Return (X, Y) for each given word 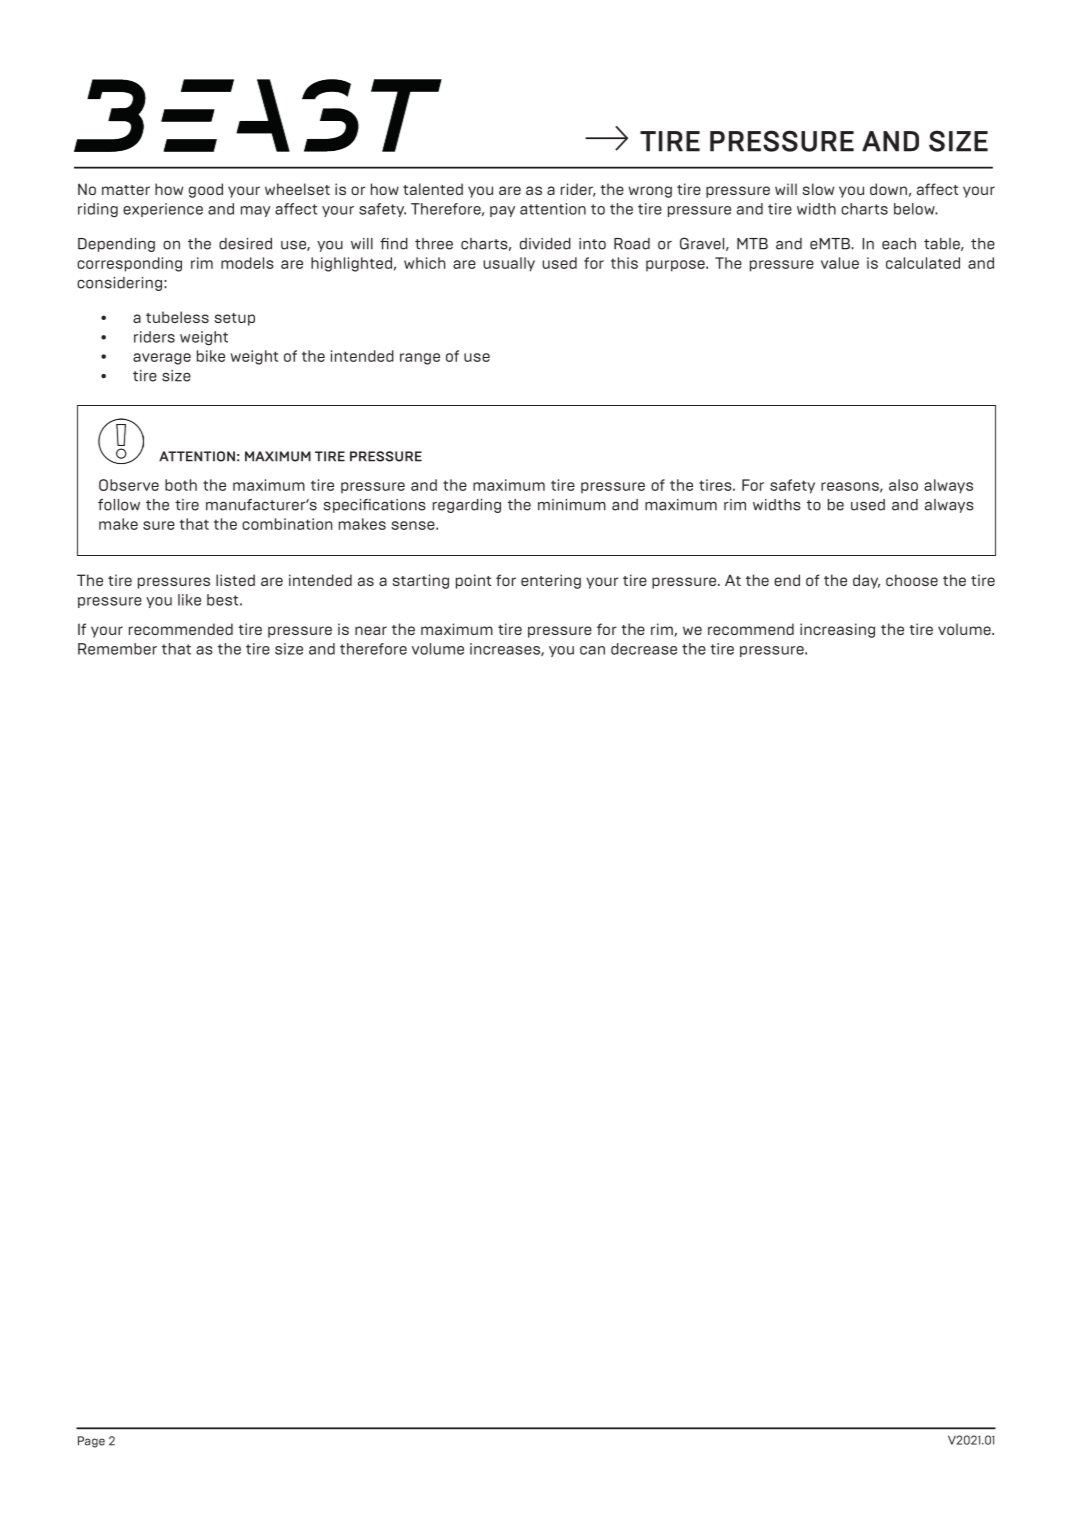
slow (818, 189)
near (371, 630)
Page (91, 1442)
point (473, 581)
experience (163, 210)
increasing (837, 630)
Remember (117, 649)
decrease (644, 649)
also (903, 485)
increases (506, 649)
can (592, 650)
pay (502, 211)
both (181, 485)
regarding (467, 506)
